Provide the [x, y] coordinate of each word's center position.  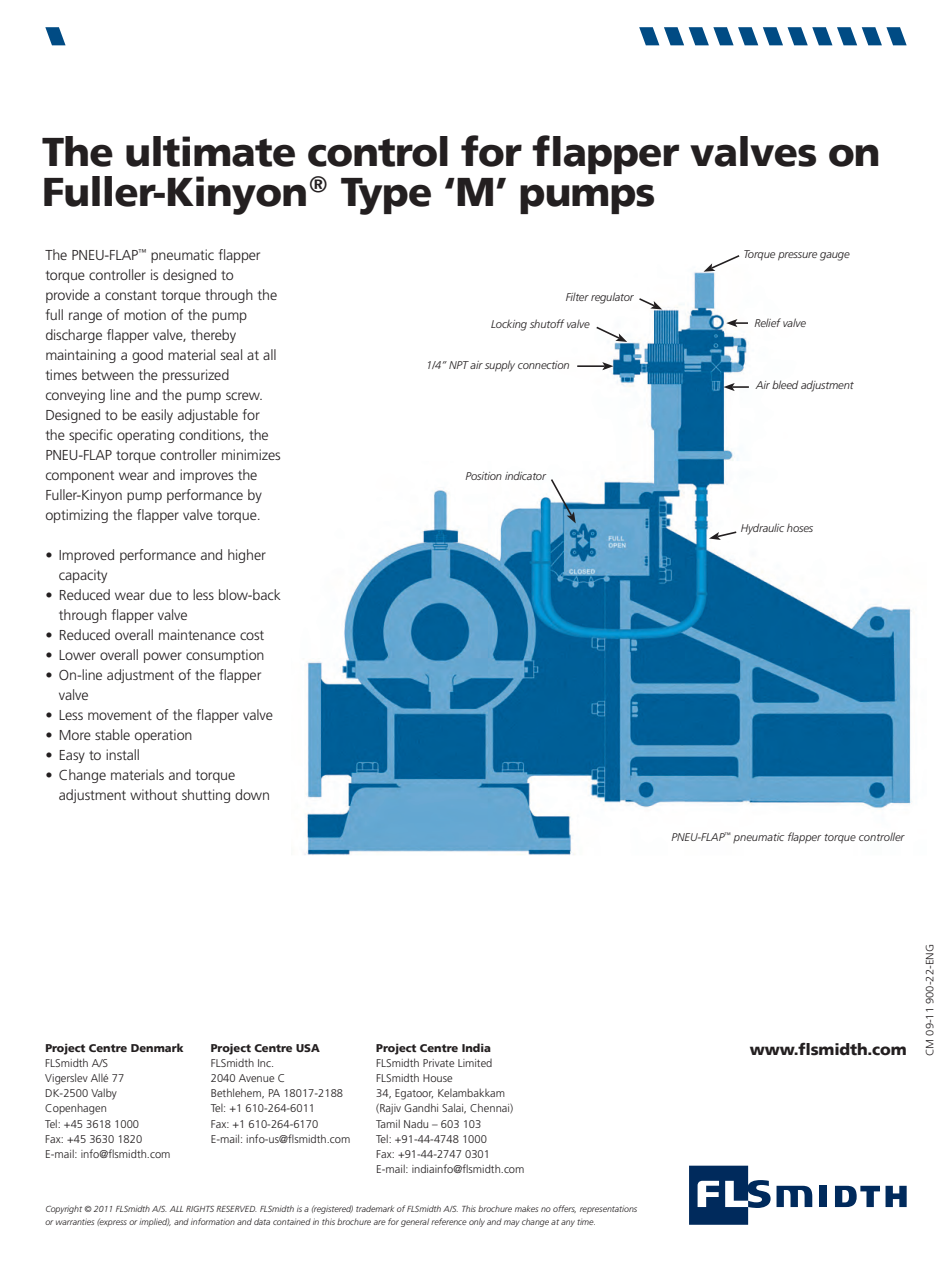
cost [252, 635]
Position [483, 476]
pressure [797, 256]
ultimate [210, 151]
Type [386, 196]
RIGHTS [200, 1209]
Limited [475, 1063]
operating [145, 436]
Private [438, 1063]
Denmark [157, 1047]
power [163, 657]
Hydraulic [762, 529]
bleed [785, 384]
